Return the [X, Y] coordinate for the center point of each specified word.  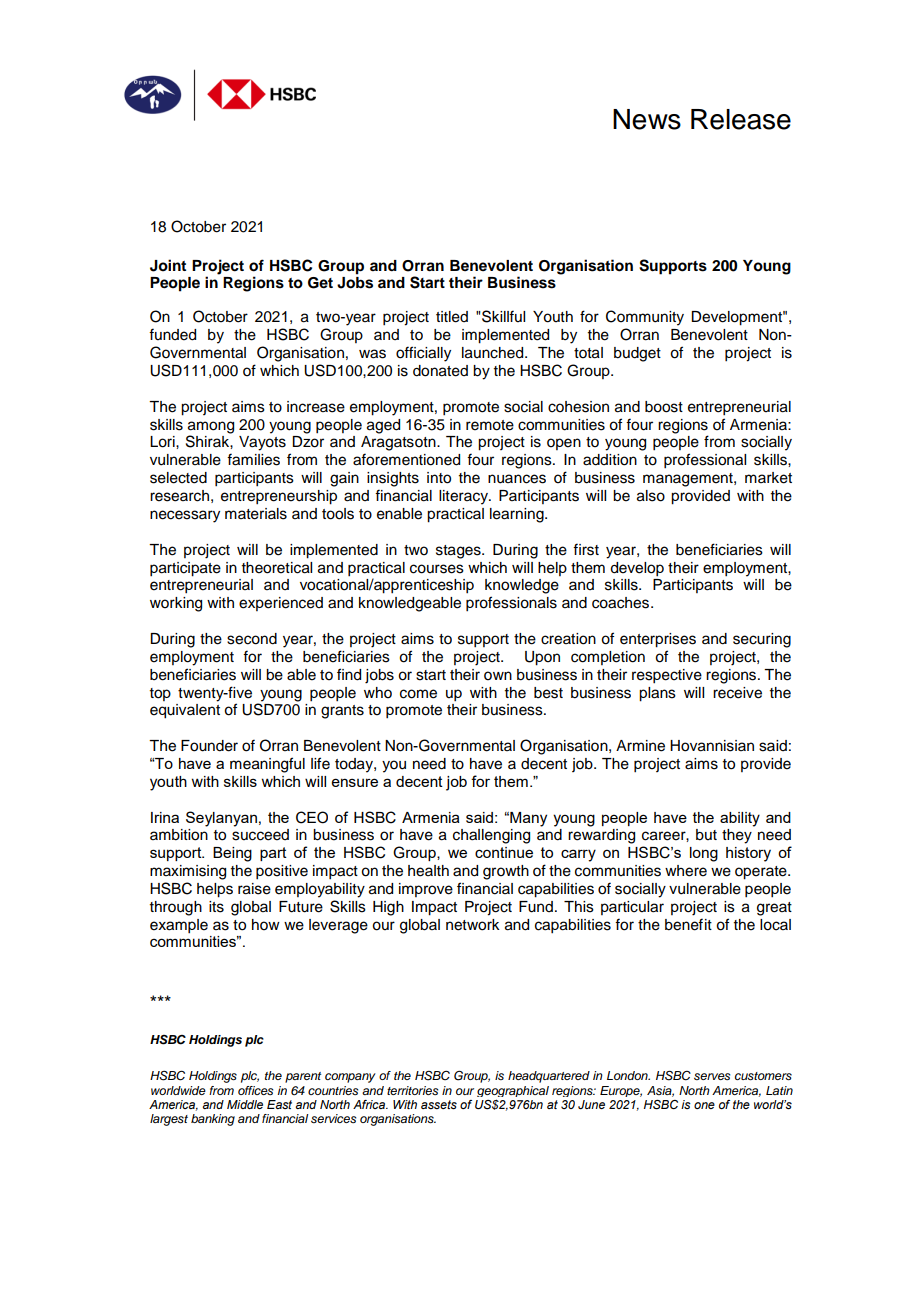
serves [712, 1076]
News [647, 119]
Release [741, 119]
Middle [245, 1104]
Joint [168, 265]
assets [439, 1104]
